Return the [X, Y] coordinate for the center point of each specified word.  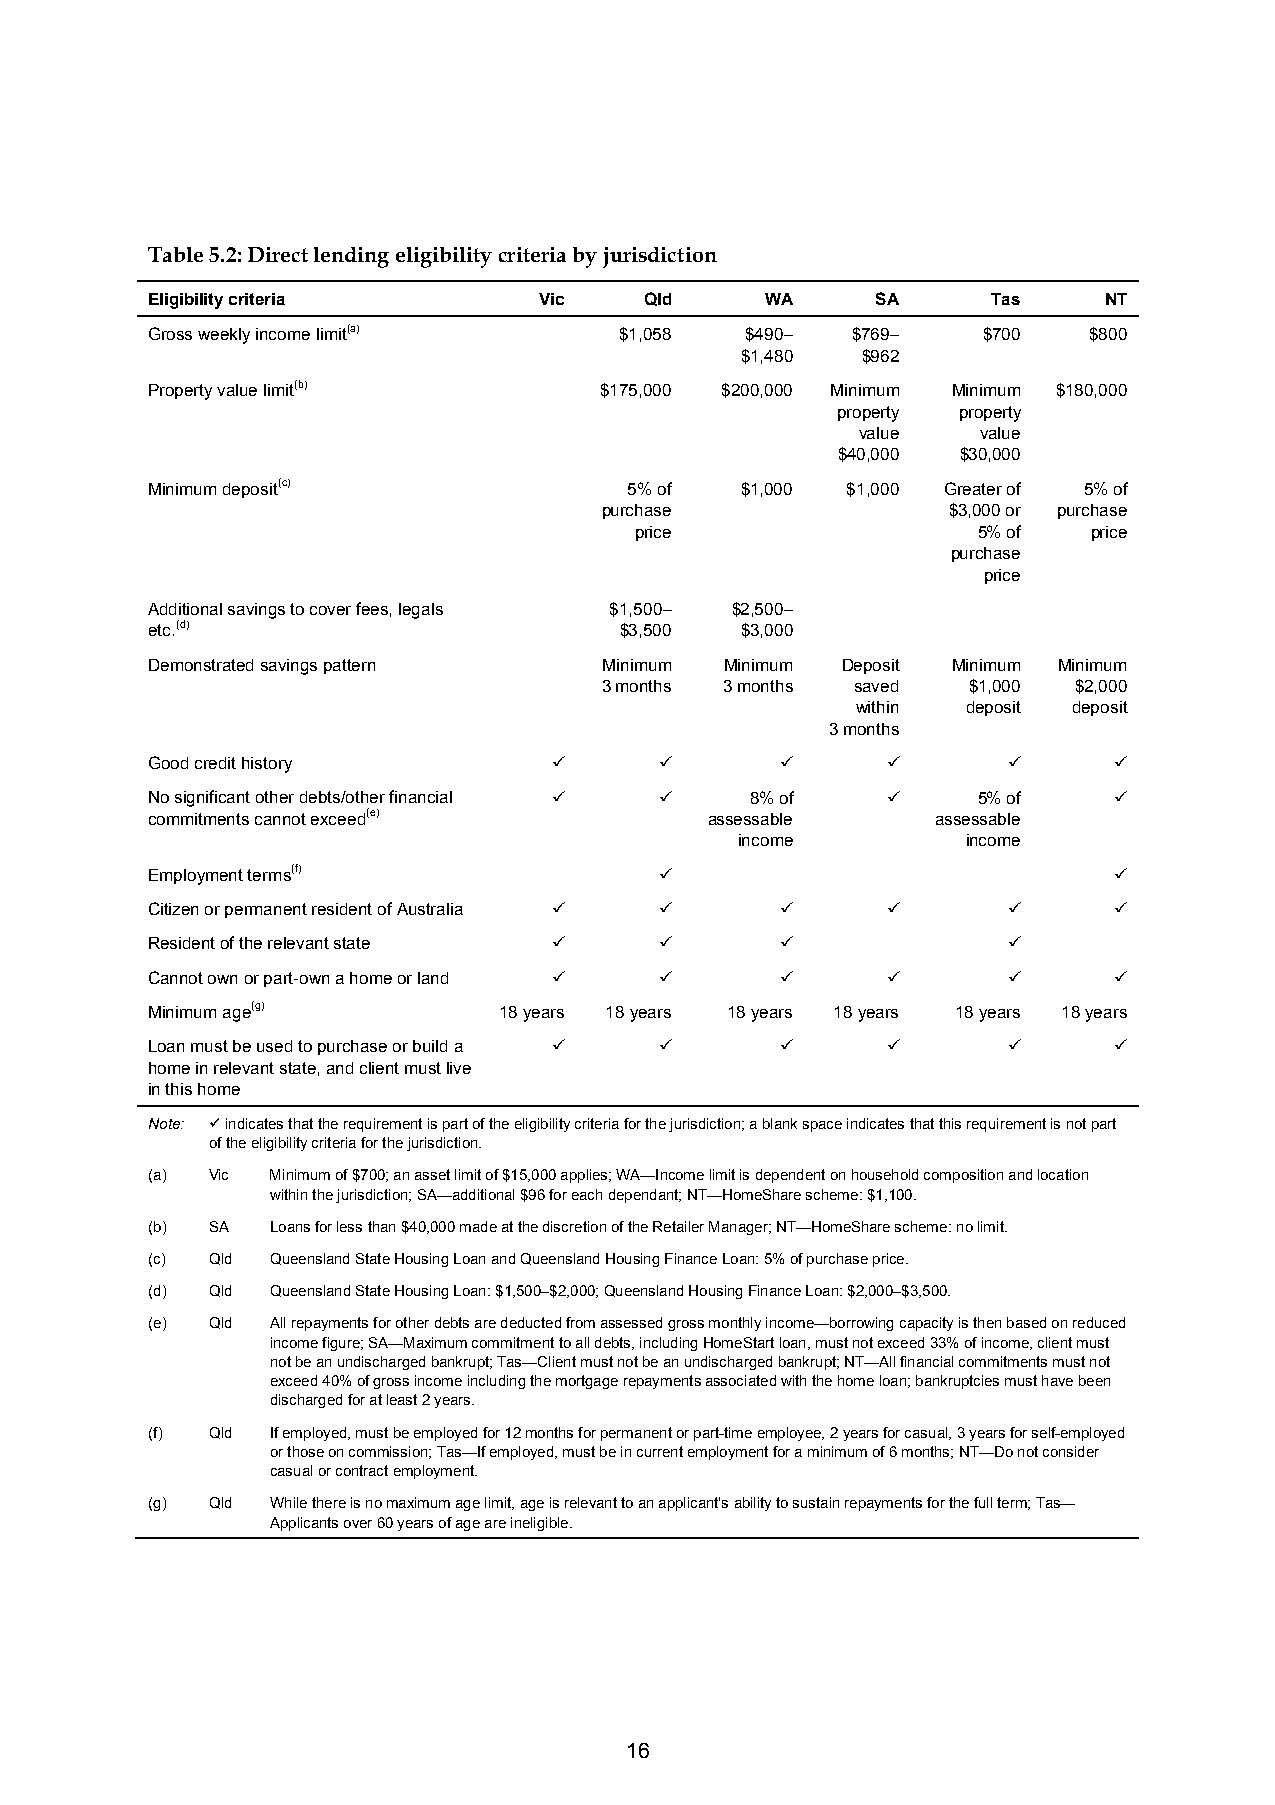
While [288, 1502]
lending [351, 257]
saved [876, 686]
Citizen [173, 908]
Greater [973, 488]
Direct [278, 254]
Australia [430, 909]
